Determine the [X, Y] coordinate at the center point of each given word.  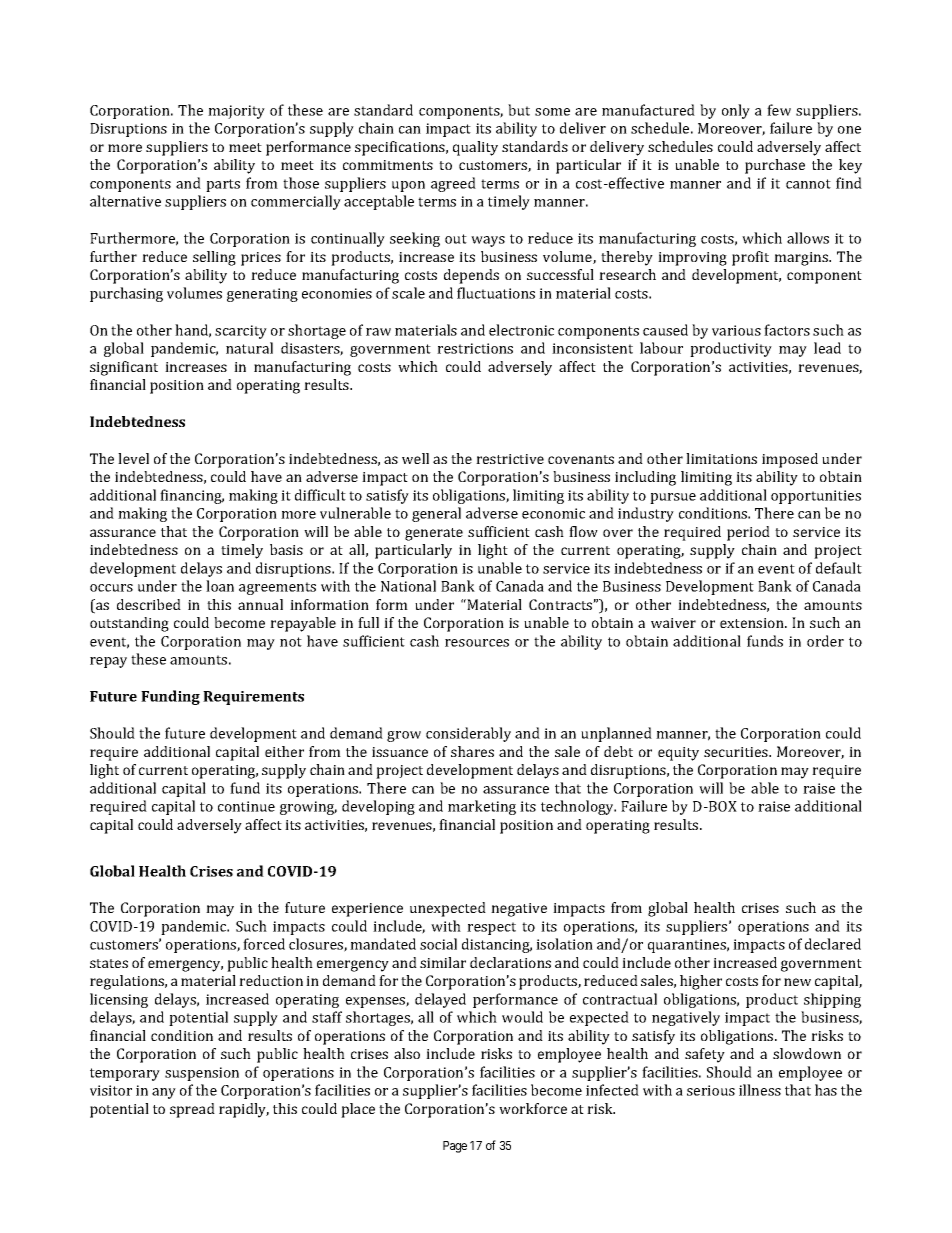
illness [760, 1090]
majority [236, 112]
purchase [775, 166]
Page [455, 1147]
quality [475, 148]
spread [192, 1110]
